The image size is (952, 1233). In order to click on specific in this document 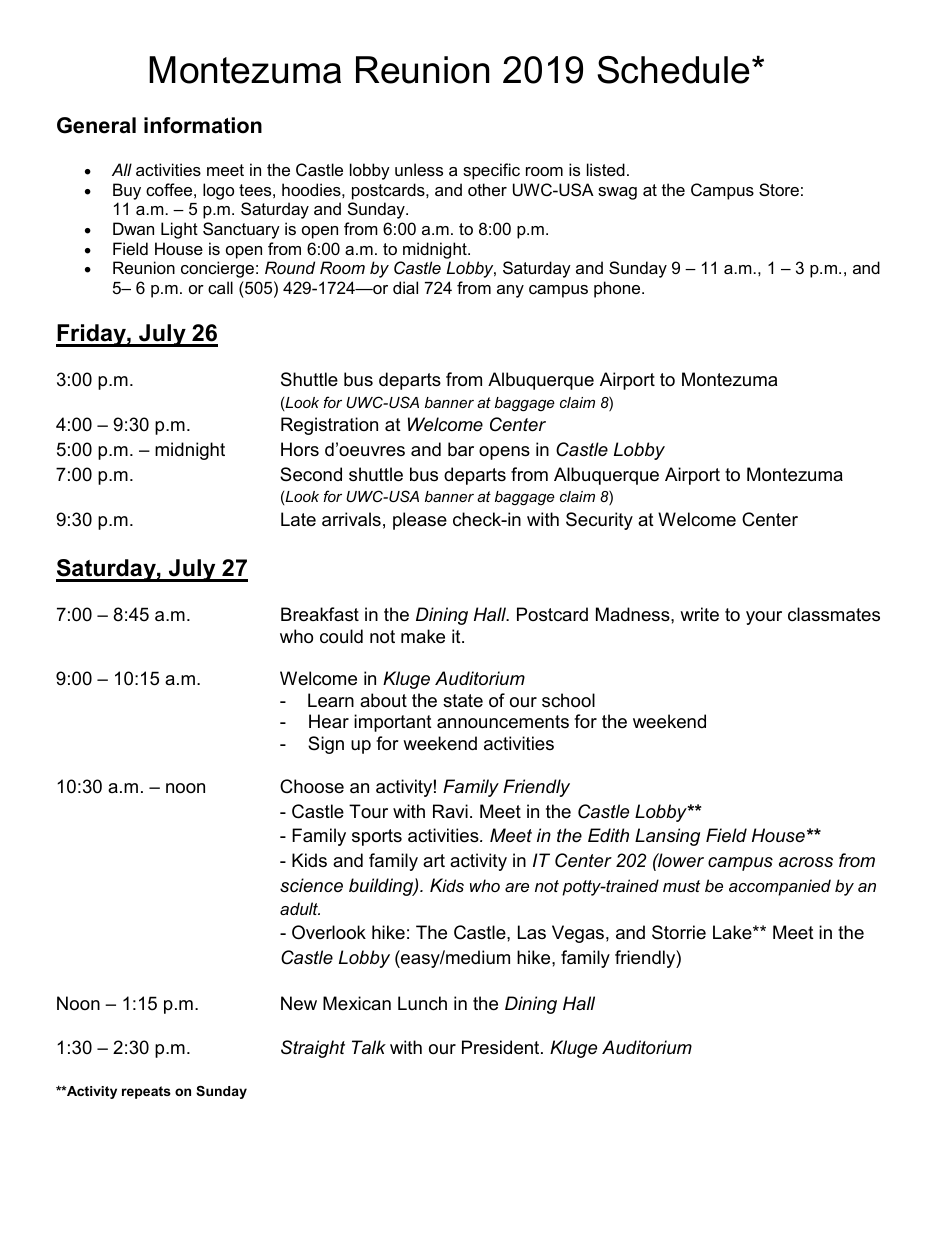, I will do `click(491, 171)`.
